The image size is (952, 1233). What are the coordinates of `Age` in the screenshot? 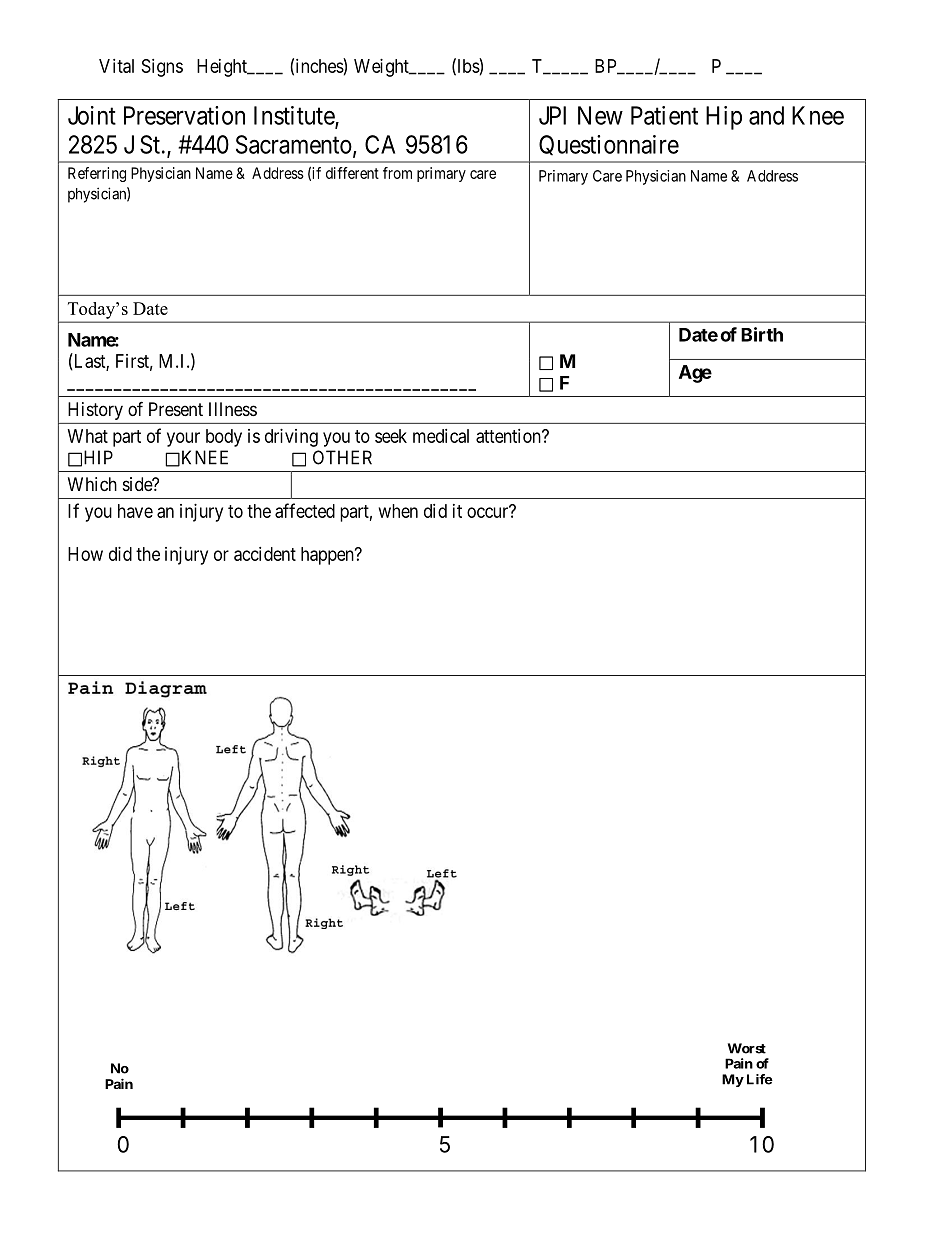 It's located at (695, 374).
